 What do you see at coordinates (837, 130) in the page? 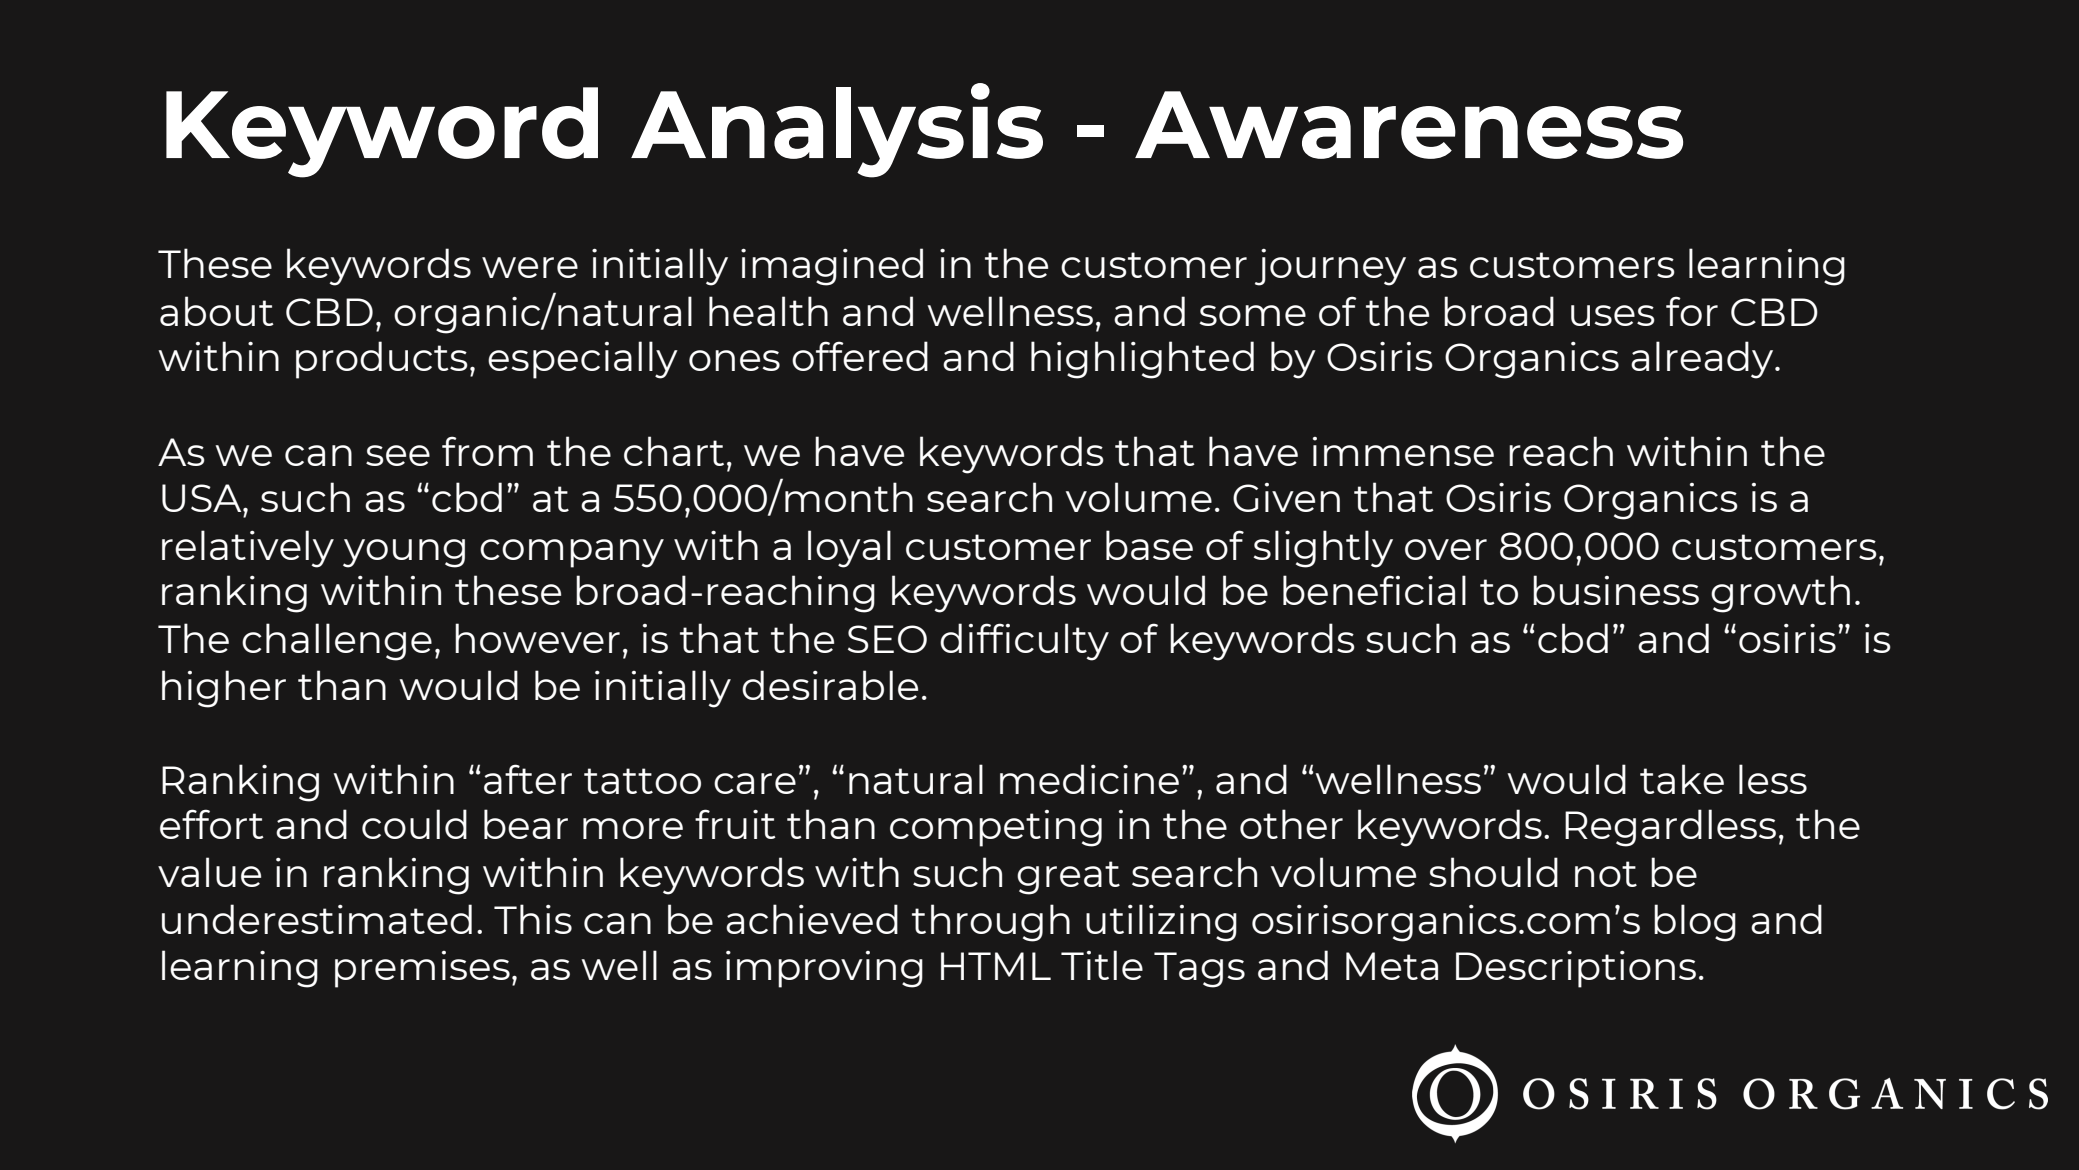
I see `Analysis` at bounding box center [837, 130].
